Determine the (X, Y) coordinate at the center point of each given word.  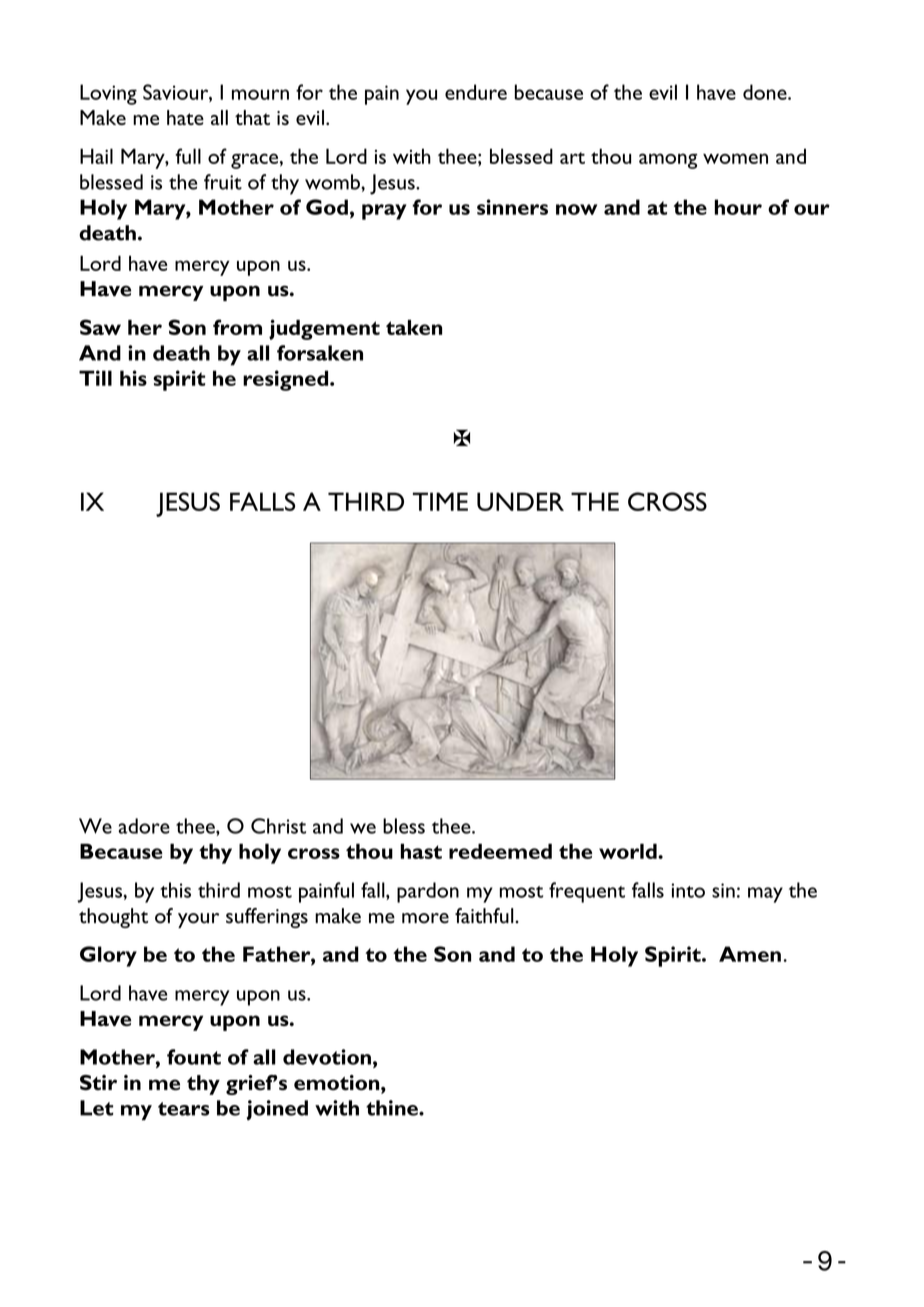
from (237, 327)
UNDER (520, 501)
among (668, 161)
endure (476, 92)
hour (738, 207)
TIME (440, 501)
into (688, 890)
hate (185, 117)
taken (414, 327)
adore (144, 826)
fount (194, 1057)
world (629, 851)
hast (421, 851)
